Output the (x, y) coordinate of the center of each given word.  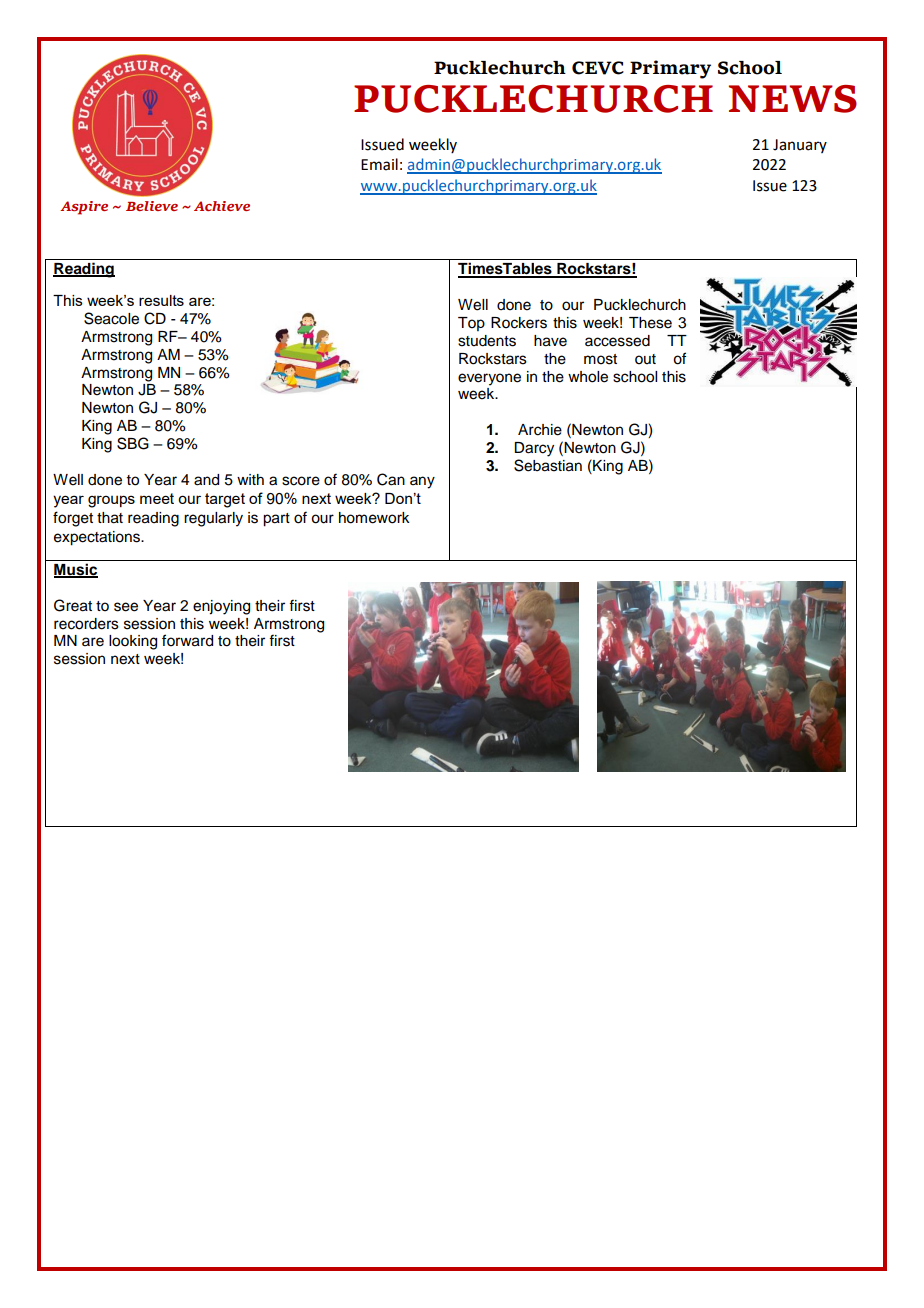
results (161, 300)
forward (187, 640)
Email (379, 164)
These (650, 323)
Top (471, 324)
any (422, 482)
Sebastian (548, 465)
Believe (152, 206)
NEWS (793, 99)
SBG (133, 443)
